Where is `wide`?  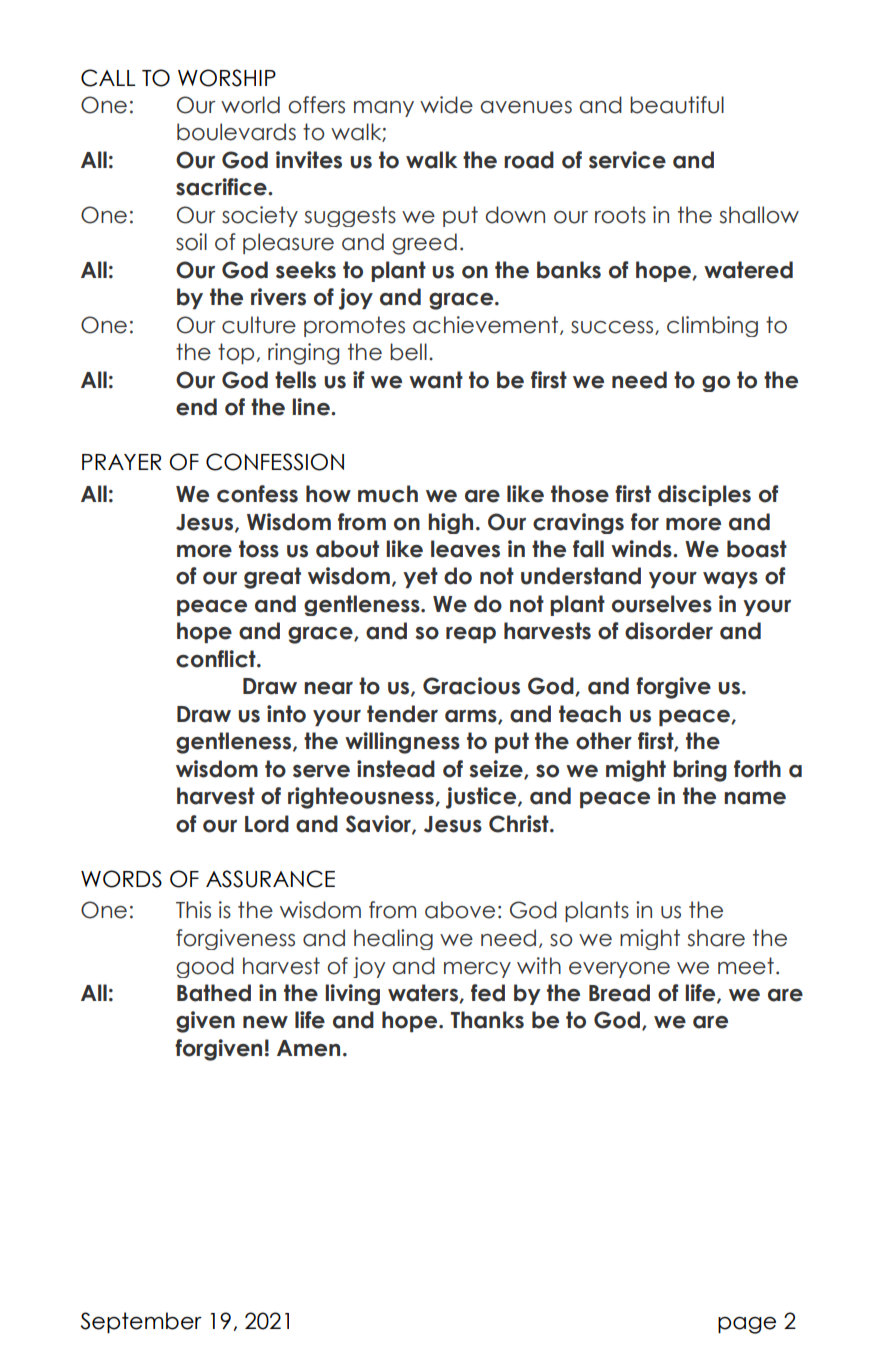 wide is located at coordinates (446, 105).
